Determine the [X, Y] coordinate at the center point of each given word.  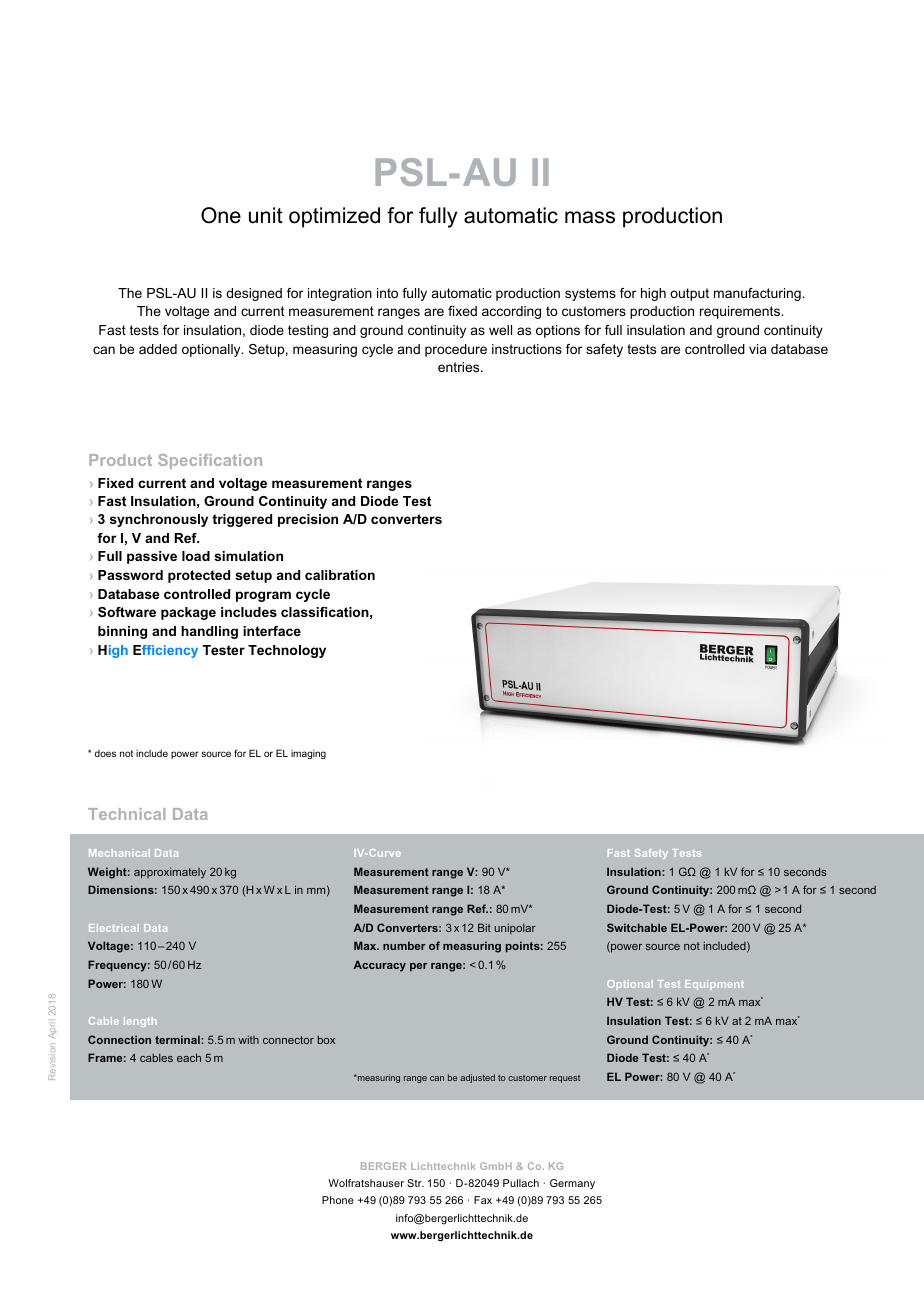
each [189, 1057]
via [758, 349]
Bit [484, 927]
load [196, 556]
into [387, 293]
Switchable [637, 927]
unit [266, 215]
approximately [170, 873]
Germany [572, 1184]
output [689, 294]
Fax [483, 1200]
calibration [340, 575]
